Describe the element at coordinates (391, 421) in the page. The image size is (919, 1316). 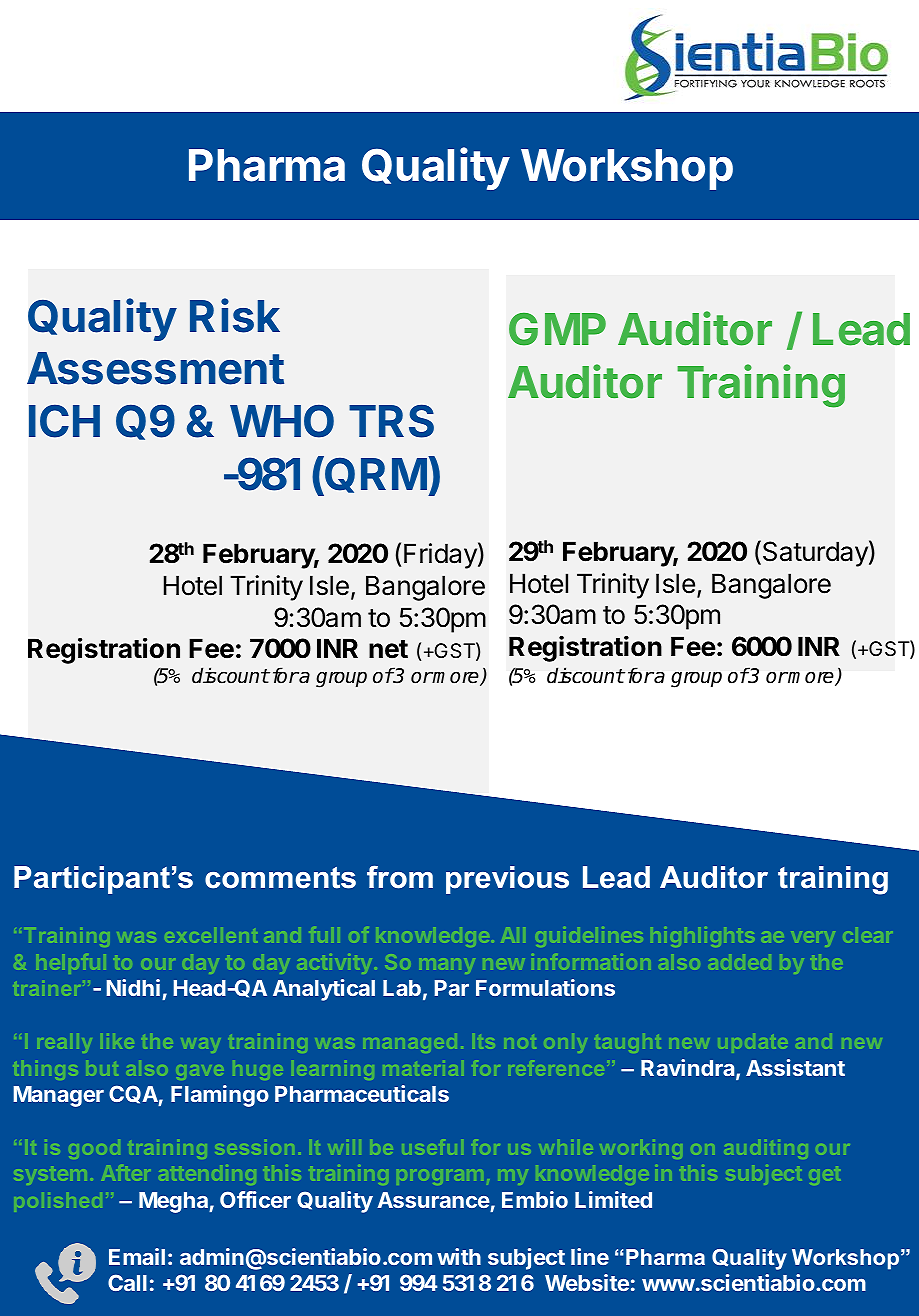
I see `TRS` at that location.
